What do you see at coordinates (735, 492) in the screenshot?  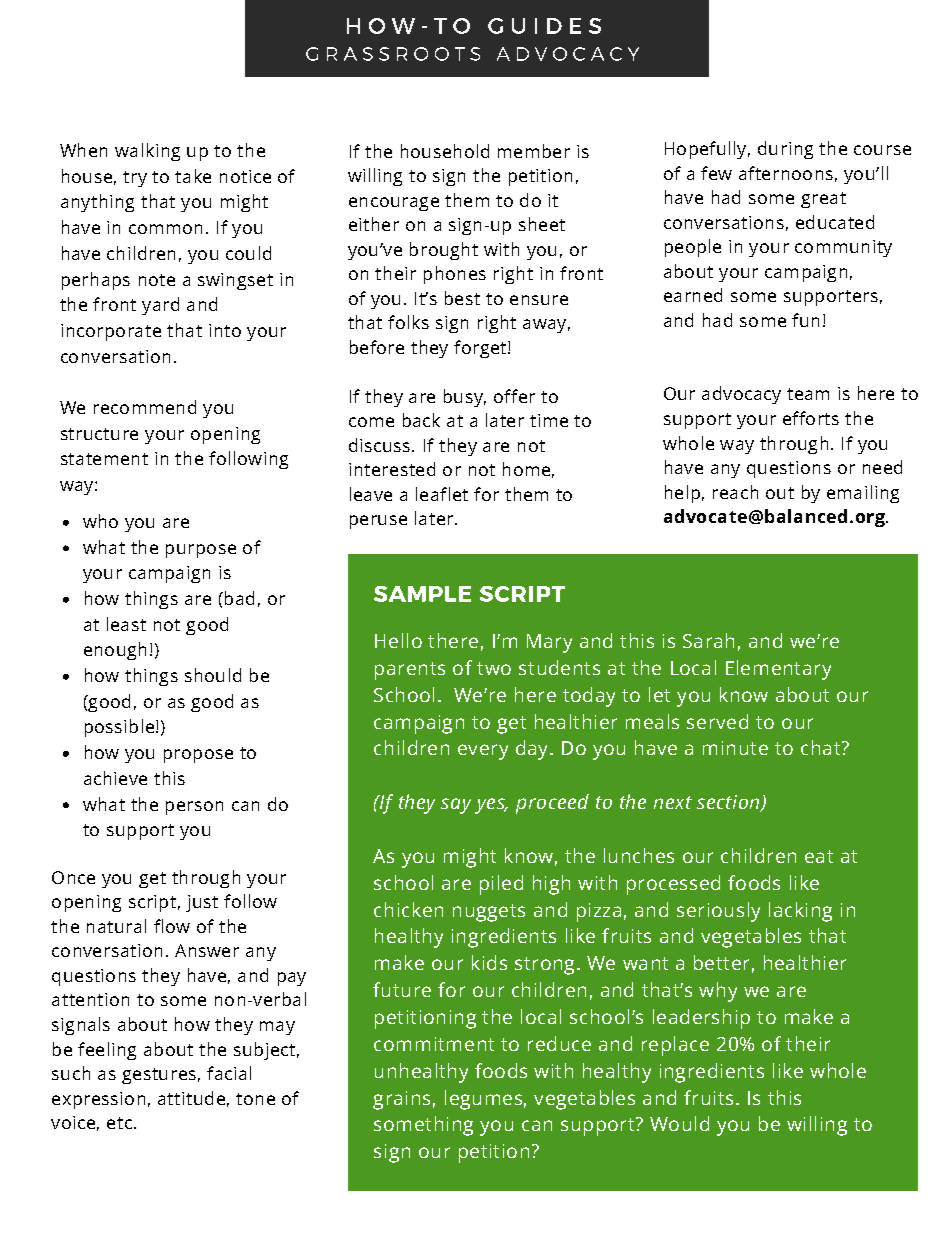 I see `reach` at bounding box center [735, 492].
